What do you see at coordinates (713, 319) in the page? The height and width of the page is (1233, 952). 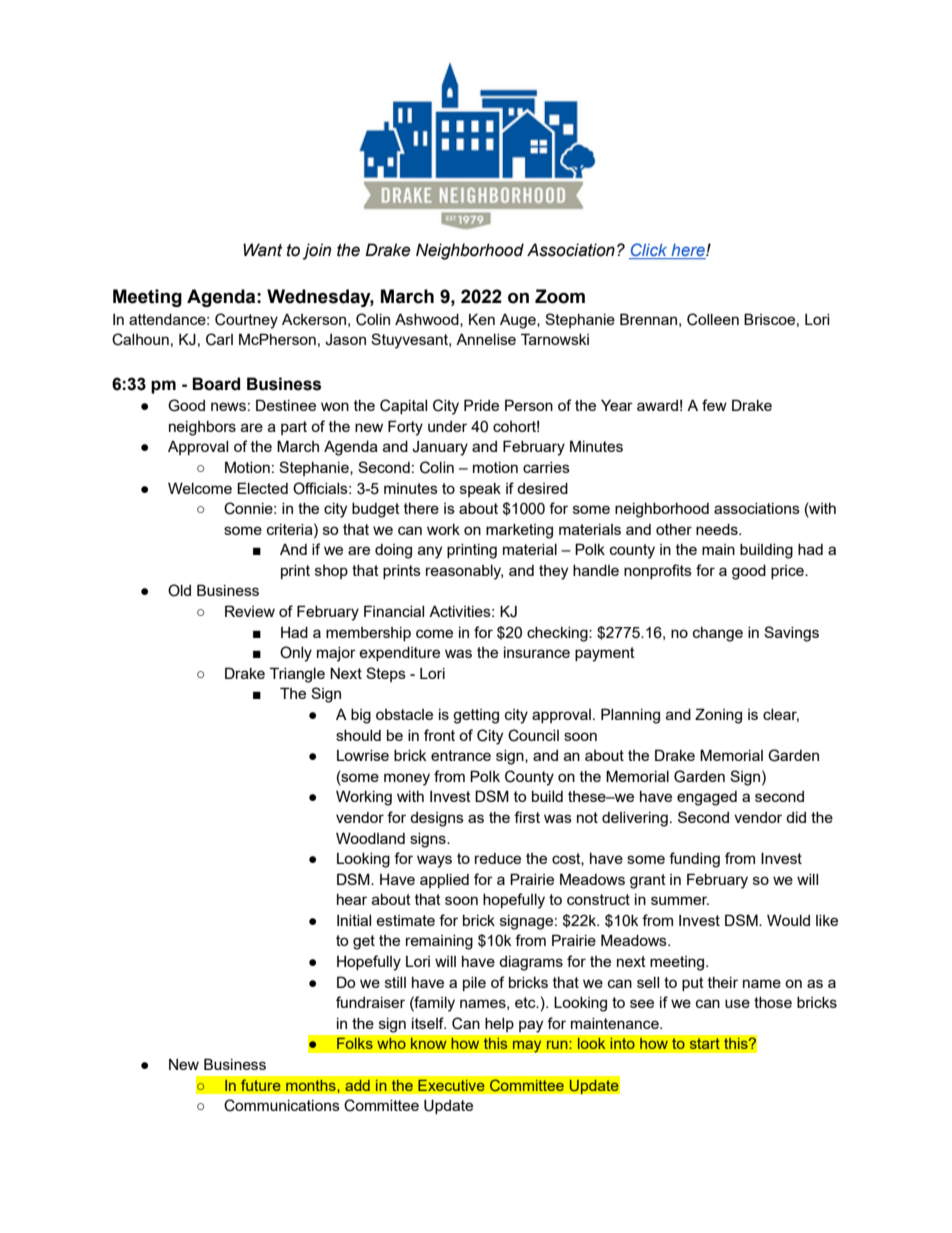 I see `Colleen` at bounding box center [713, 319].
